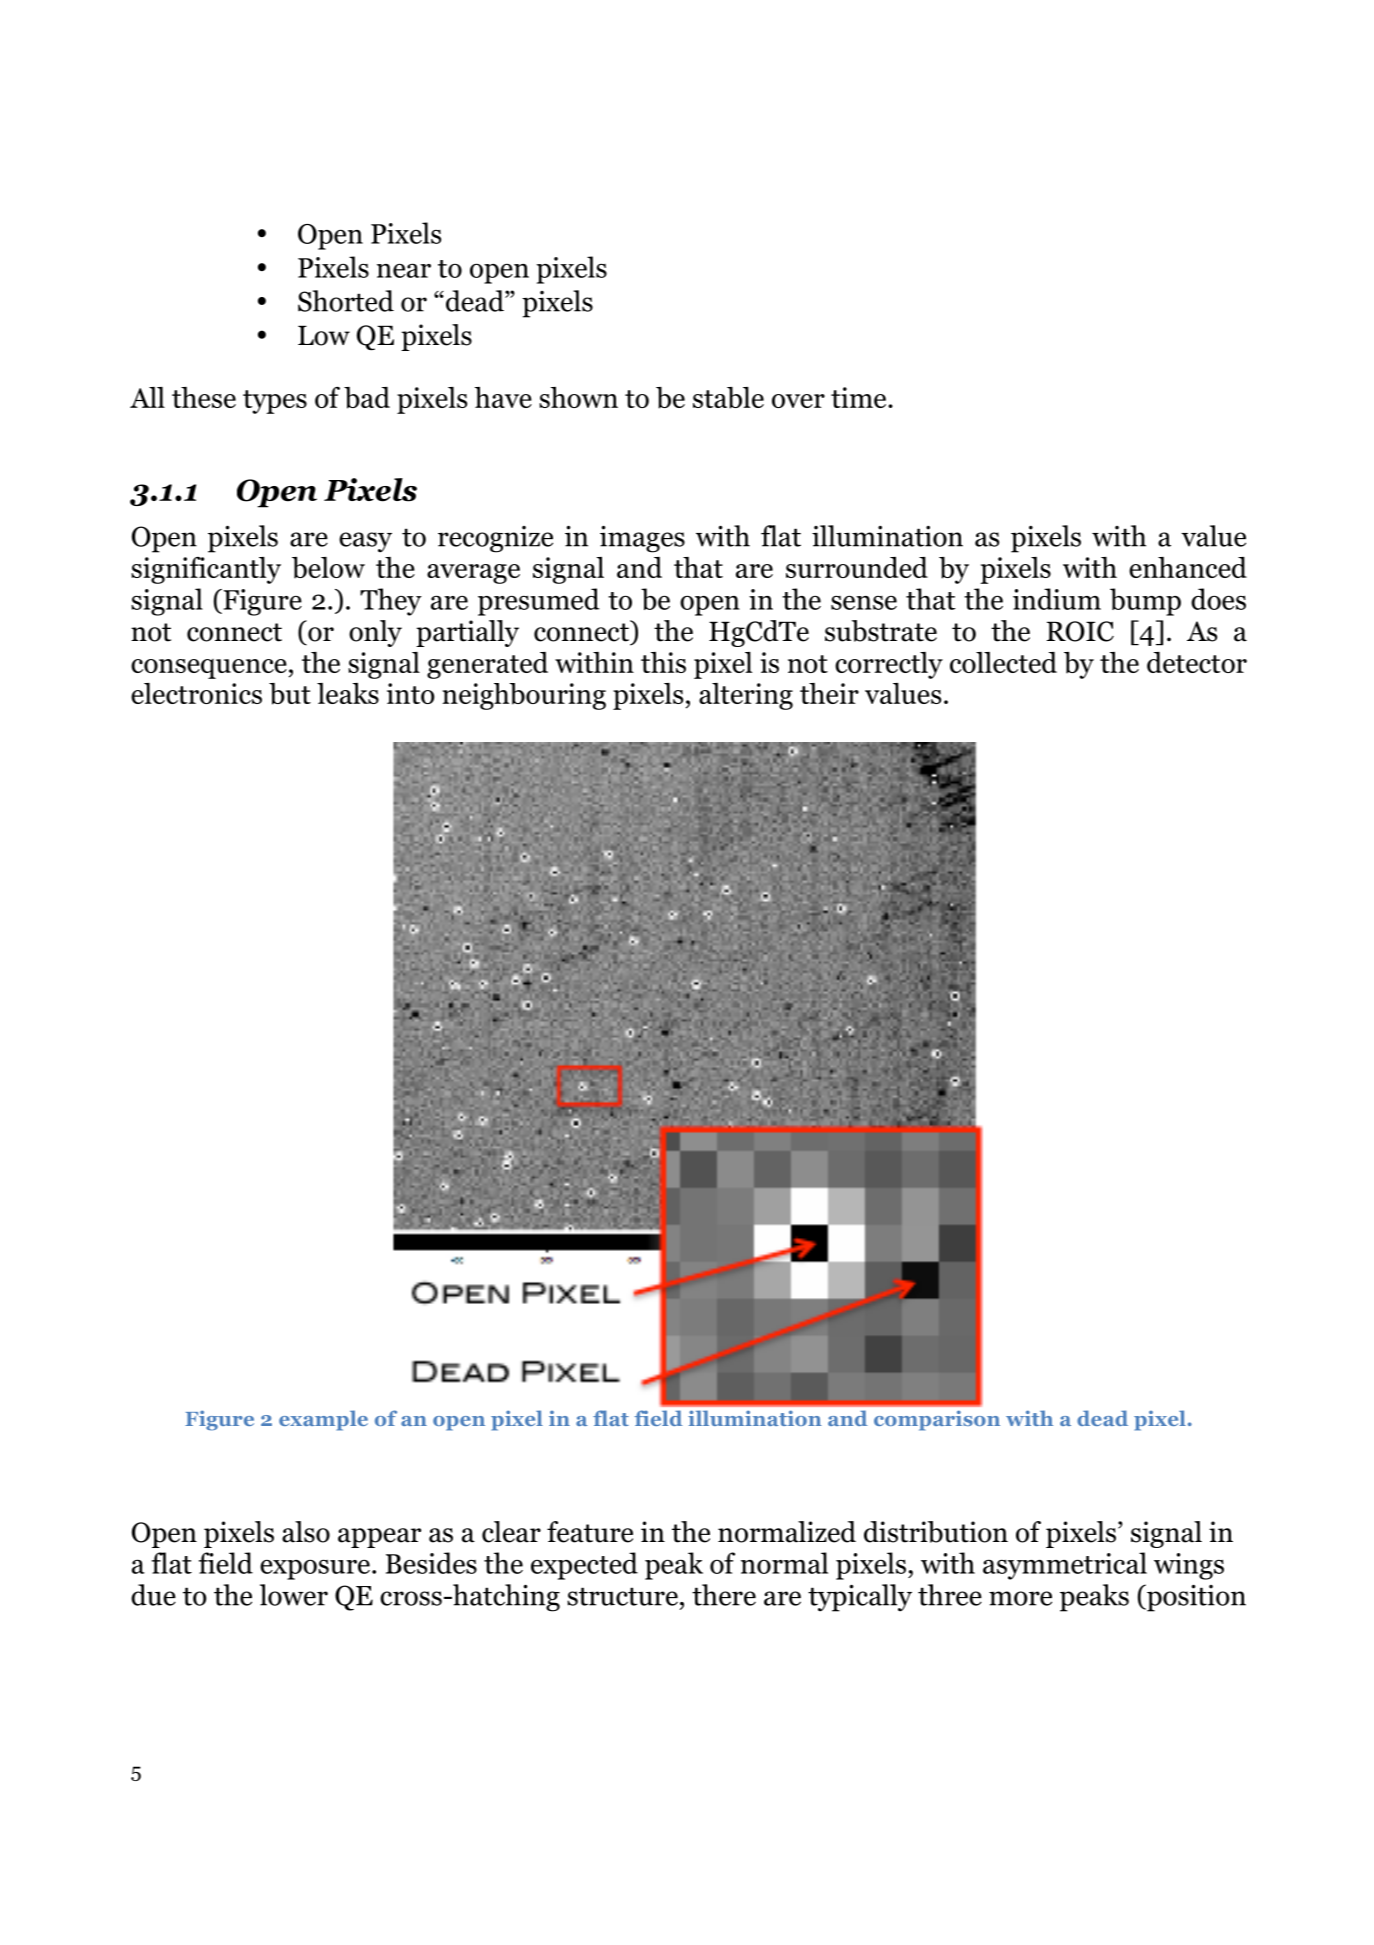 The width and height of the page is (1374, 1945). I want to click on altering, so click(746, 696).
